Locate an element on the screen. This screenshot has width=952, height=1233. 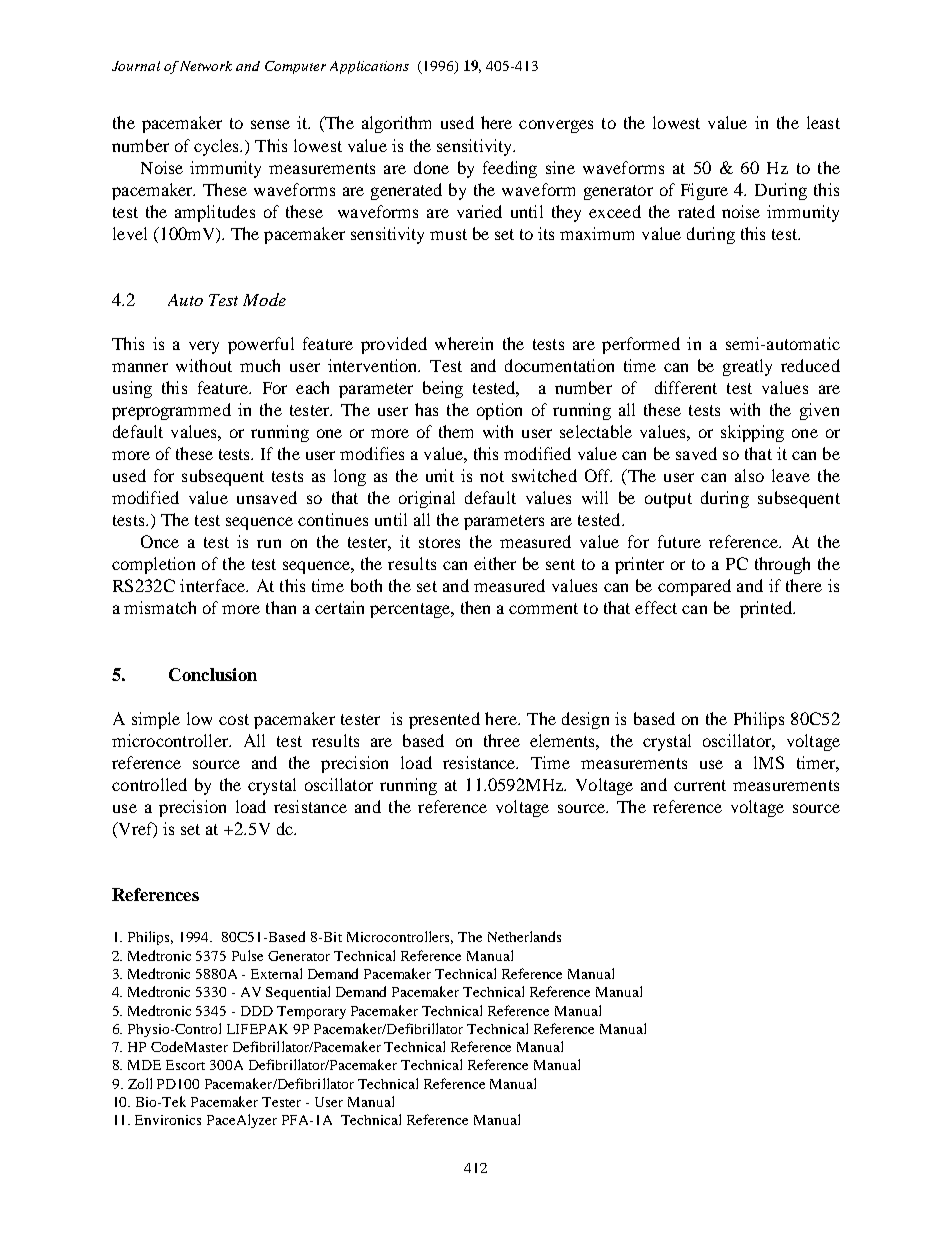
algorithm is located at coordinates (396, 124).
